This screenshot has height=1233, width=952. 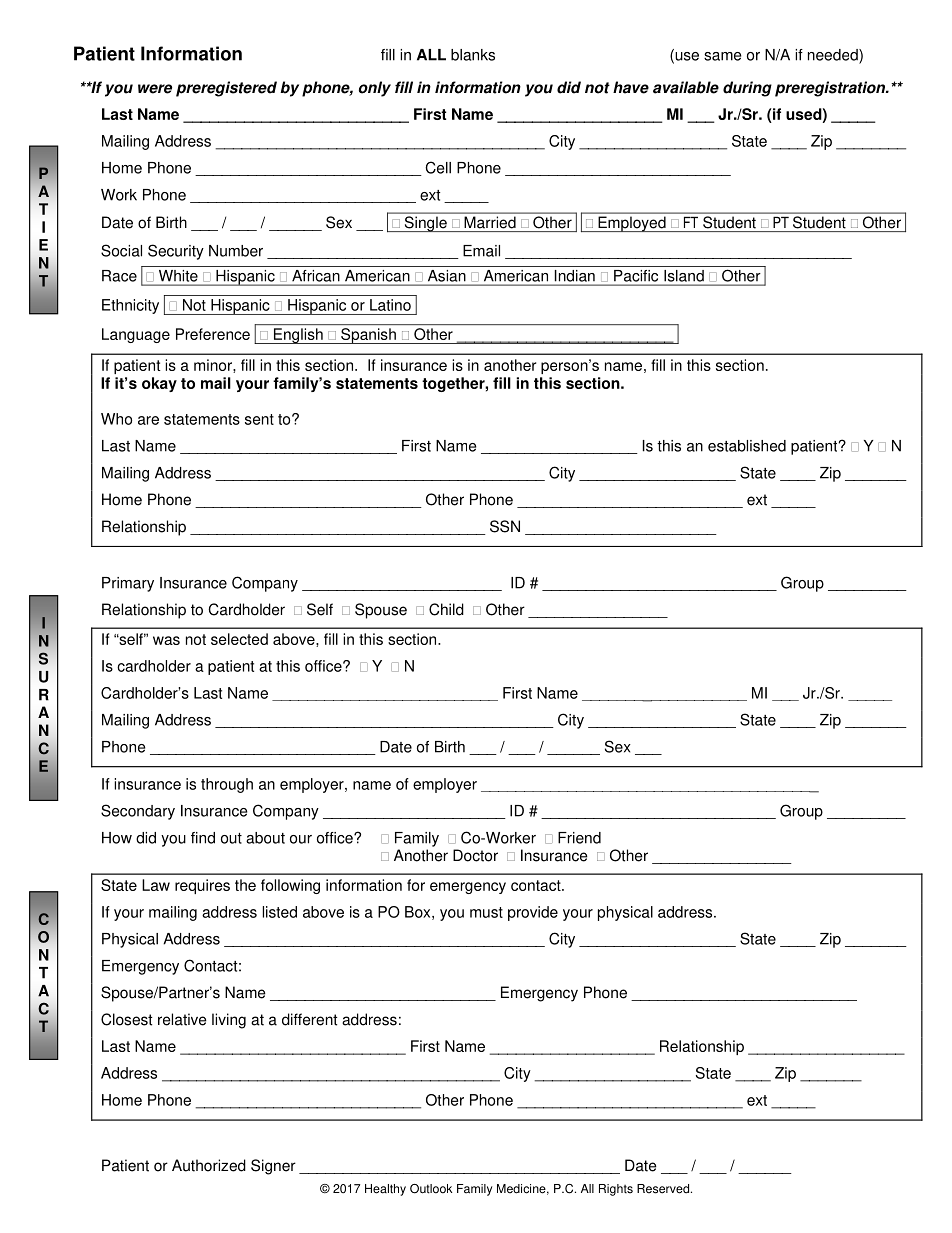 I want to click on Reserved, so click(x=664, y=1189).
